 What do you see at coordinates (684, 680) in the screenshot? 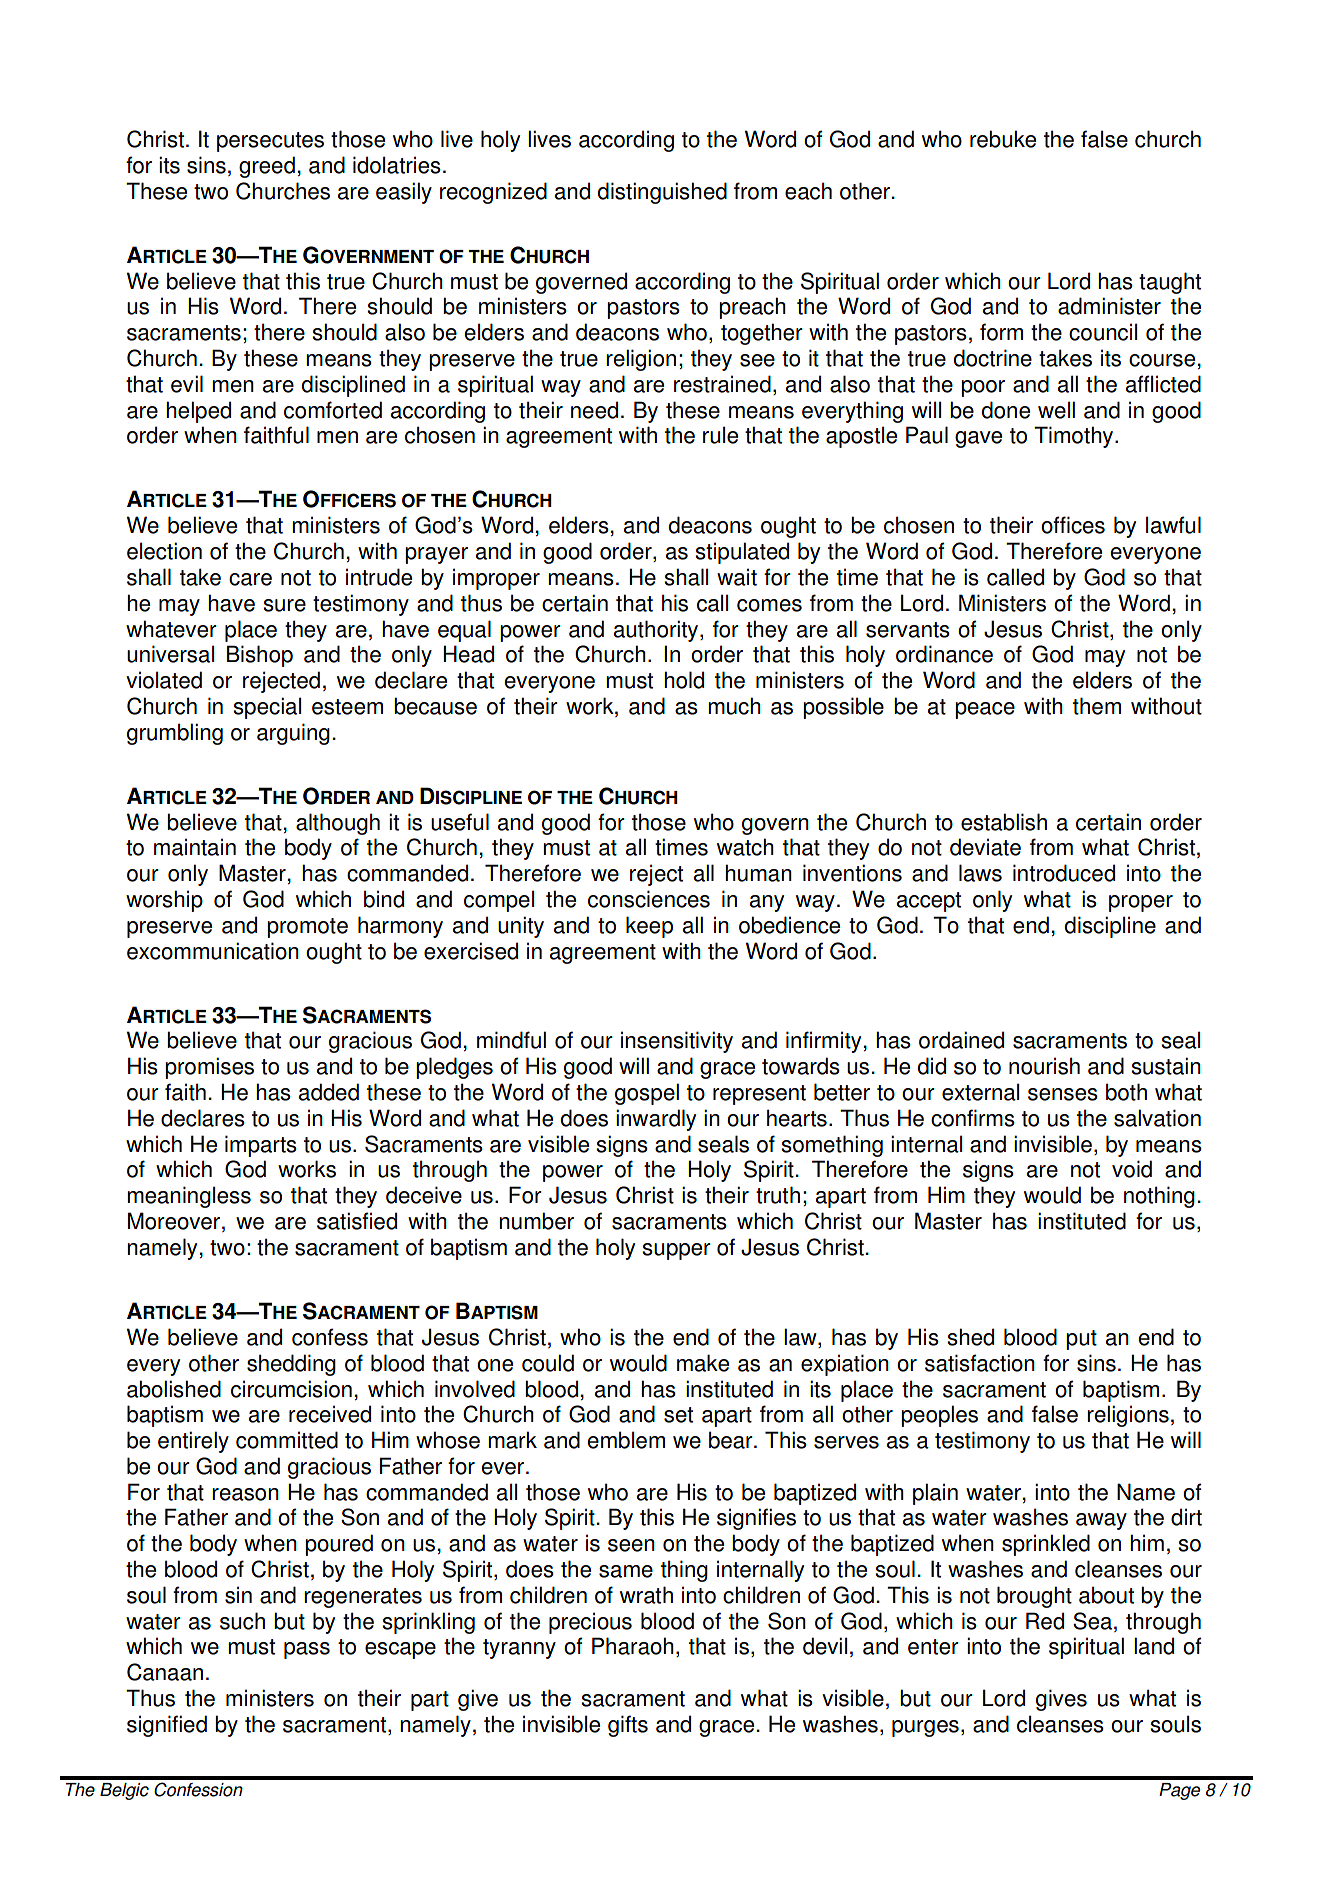
I see `hold` at bounding box center [684, 680].
